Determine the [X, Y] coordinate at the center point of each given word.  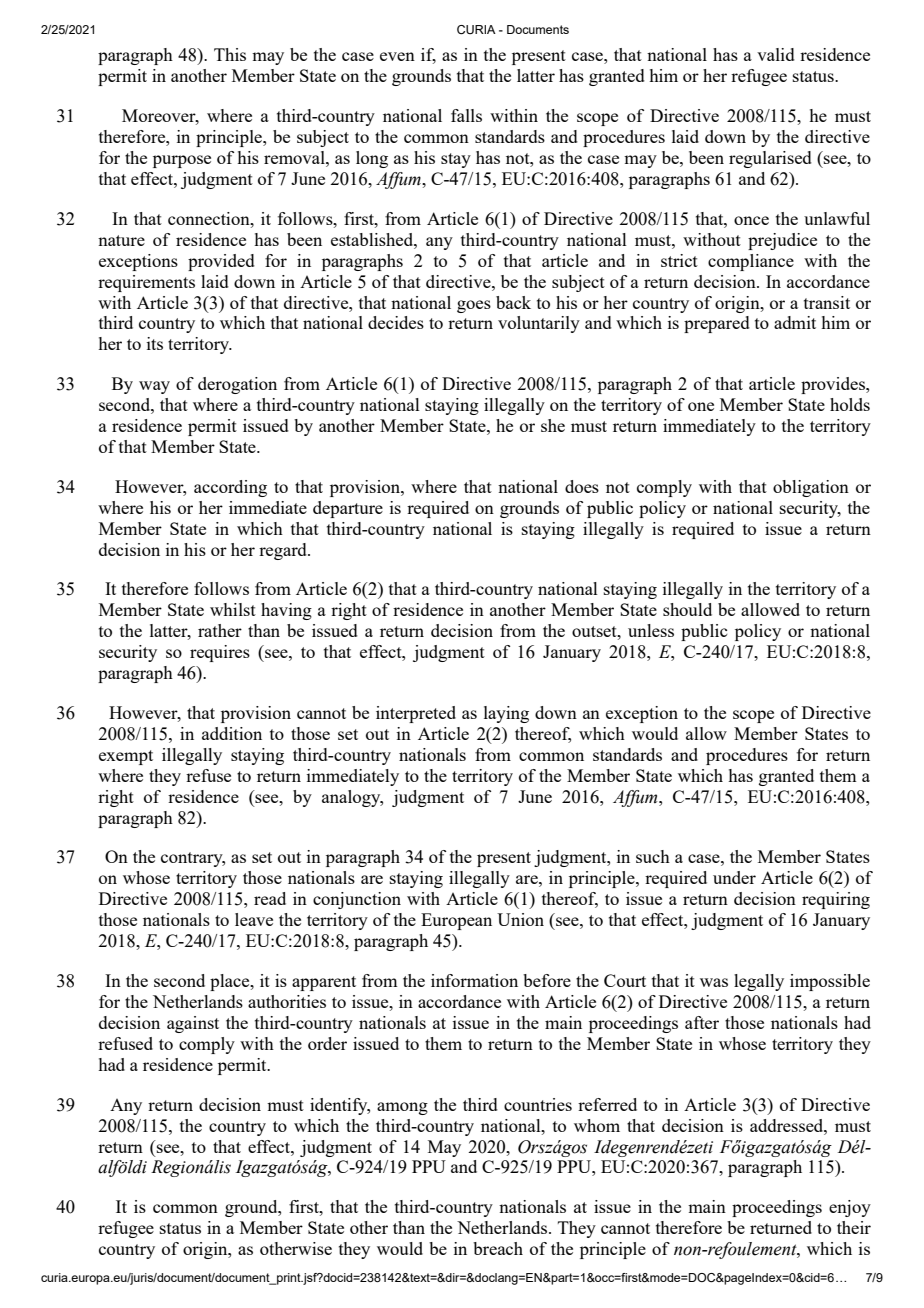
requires [220, 653]
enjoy [850, 1208]
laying [506, 714]
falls [466, 115]
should [687, 609]
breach [498, 1248]
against [193, 1024]
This [230, 54]
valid [776, 54]
